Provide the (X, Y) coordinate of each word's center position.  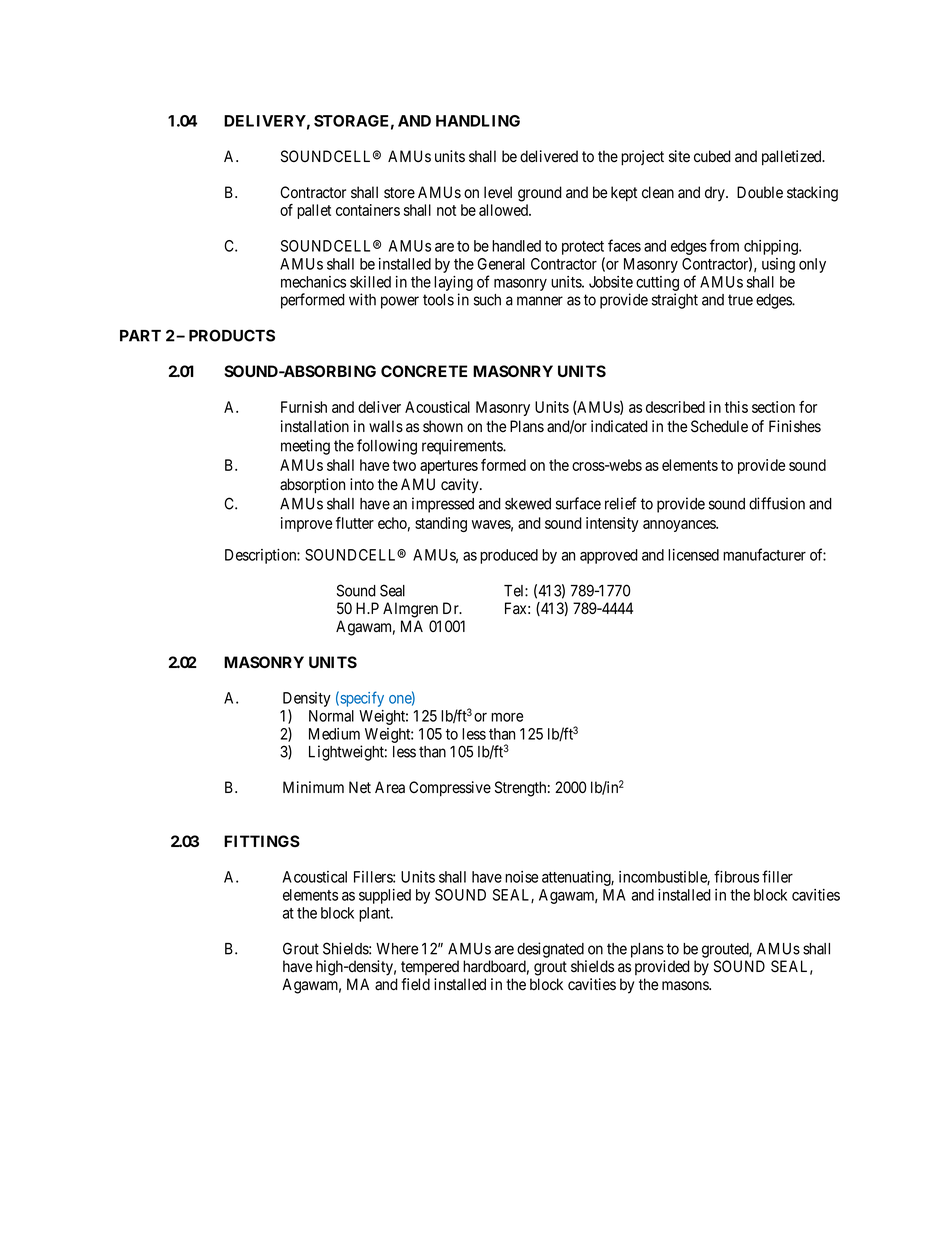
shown (443, 426)
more (507, 717)
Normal (331, 716)
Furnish (304, 407)
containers (368, 210)
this (736, 407)
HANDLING (478, 121)
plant (376, 914)
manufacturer (764, 554)
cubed (712, 156)
